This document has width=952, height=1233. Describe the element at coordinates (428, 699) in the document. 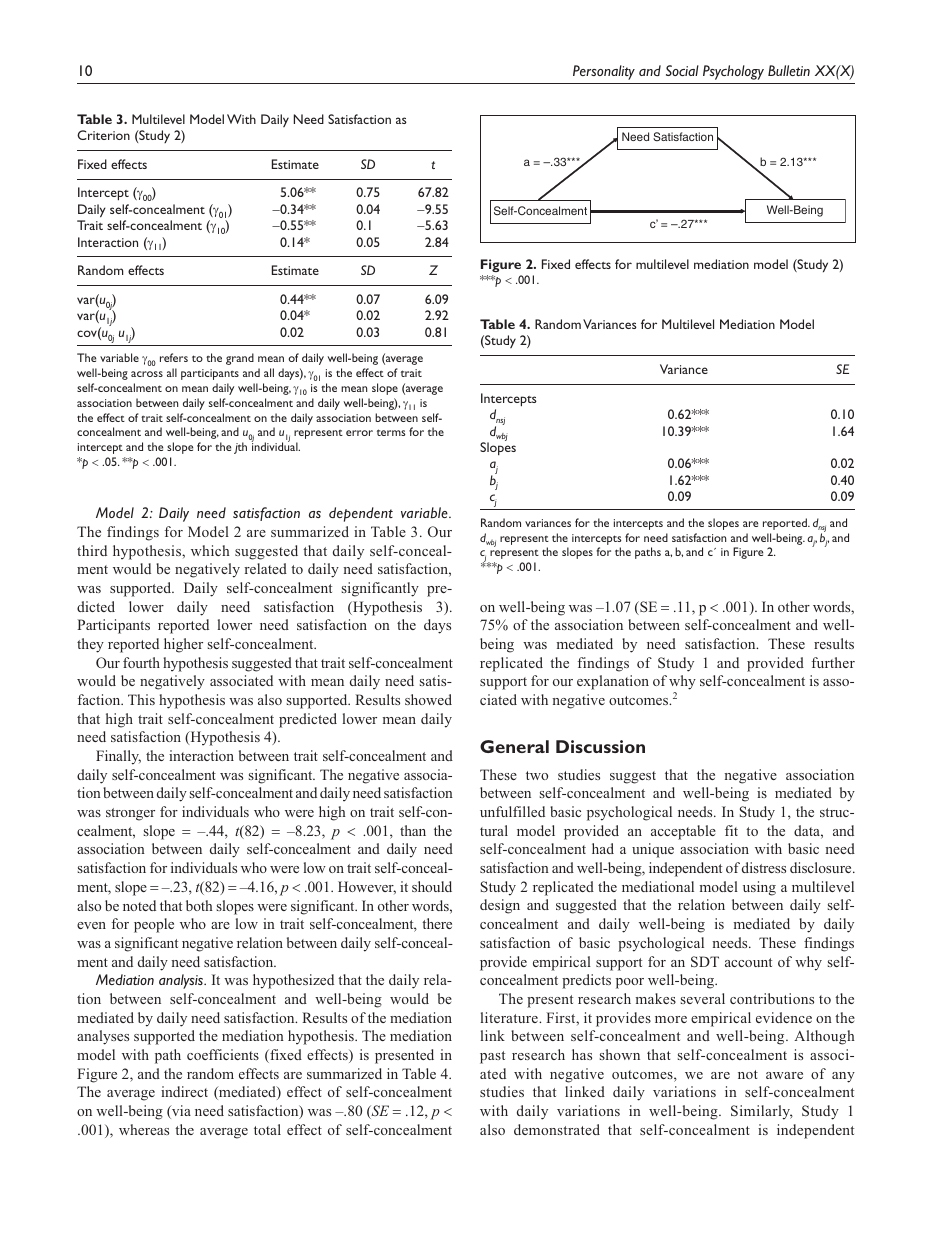

I see `showed` at that location.
